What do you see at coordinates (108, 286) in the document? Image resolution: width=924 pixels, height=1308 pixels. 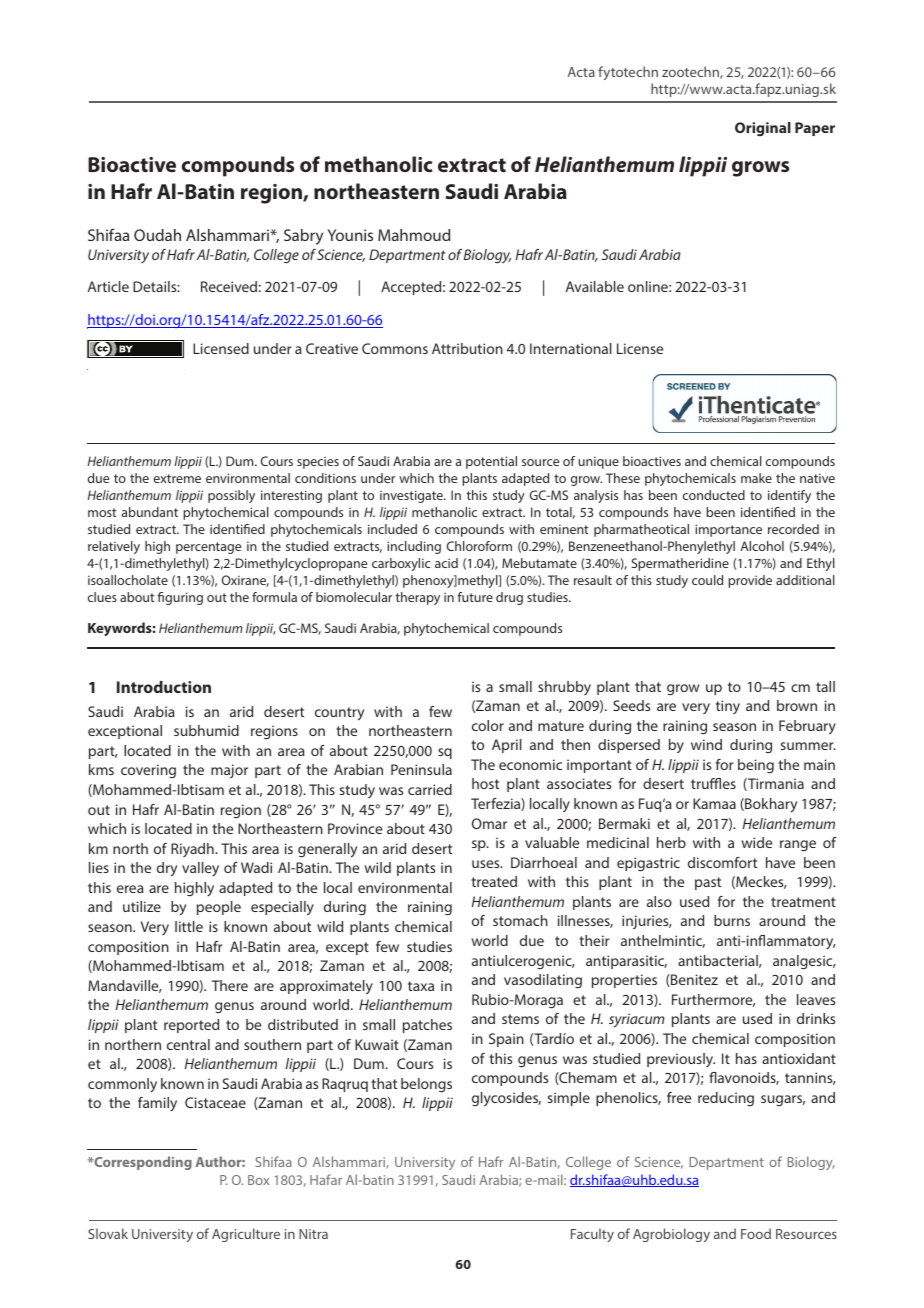 I see `Article` at bounding box center [108, 286].
